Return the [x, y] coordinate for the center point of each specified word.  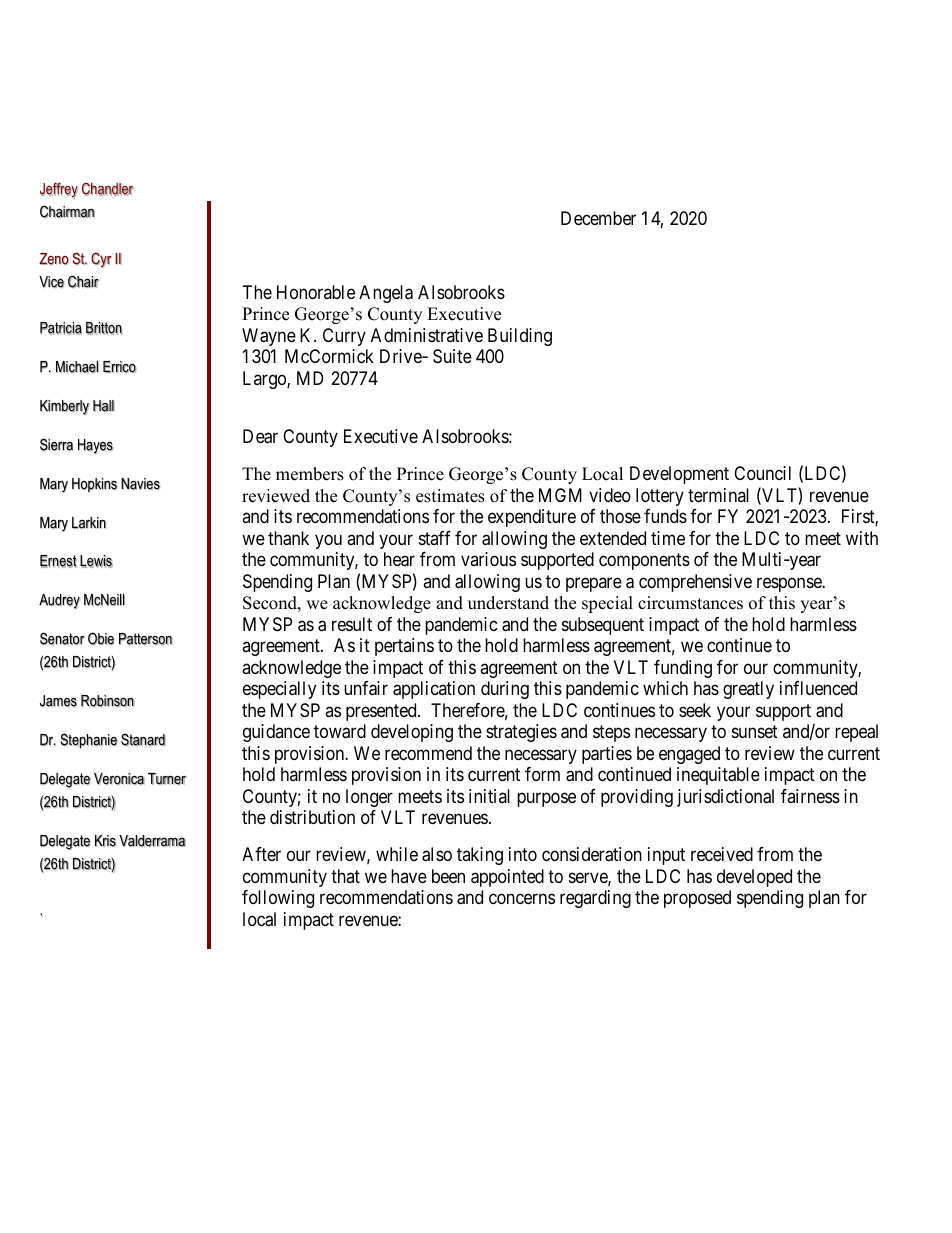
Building [520, 337]
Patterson [146, 639]
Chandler [108, 189]
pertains [404, 647]
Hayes [95, 446]
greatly [748, 690]
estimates [450, 496]
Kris [105, 841]
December [598, 218]
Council [762, 473]
